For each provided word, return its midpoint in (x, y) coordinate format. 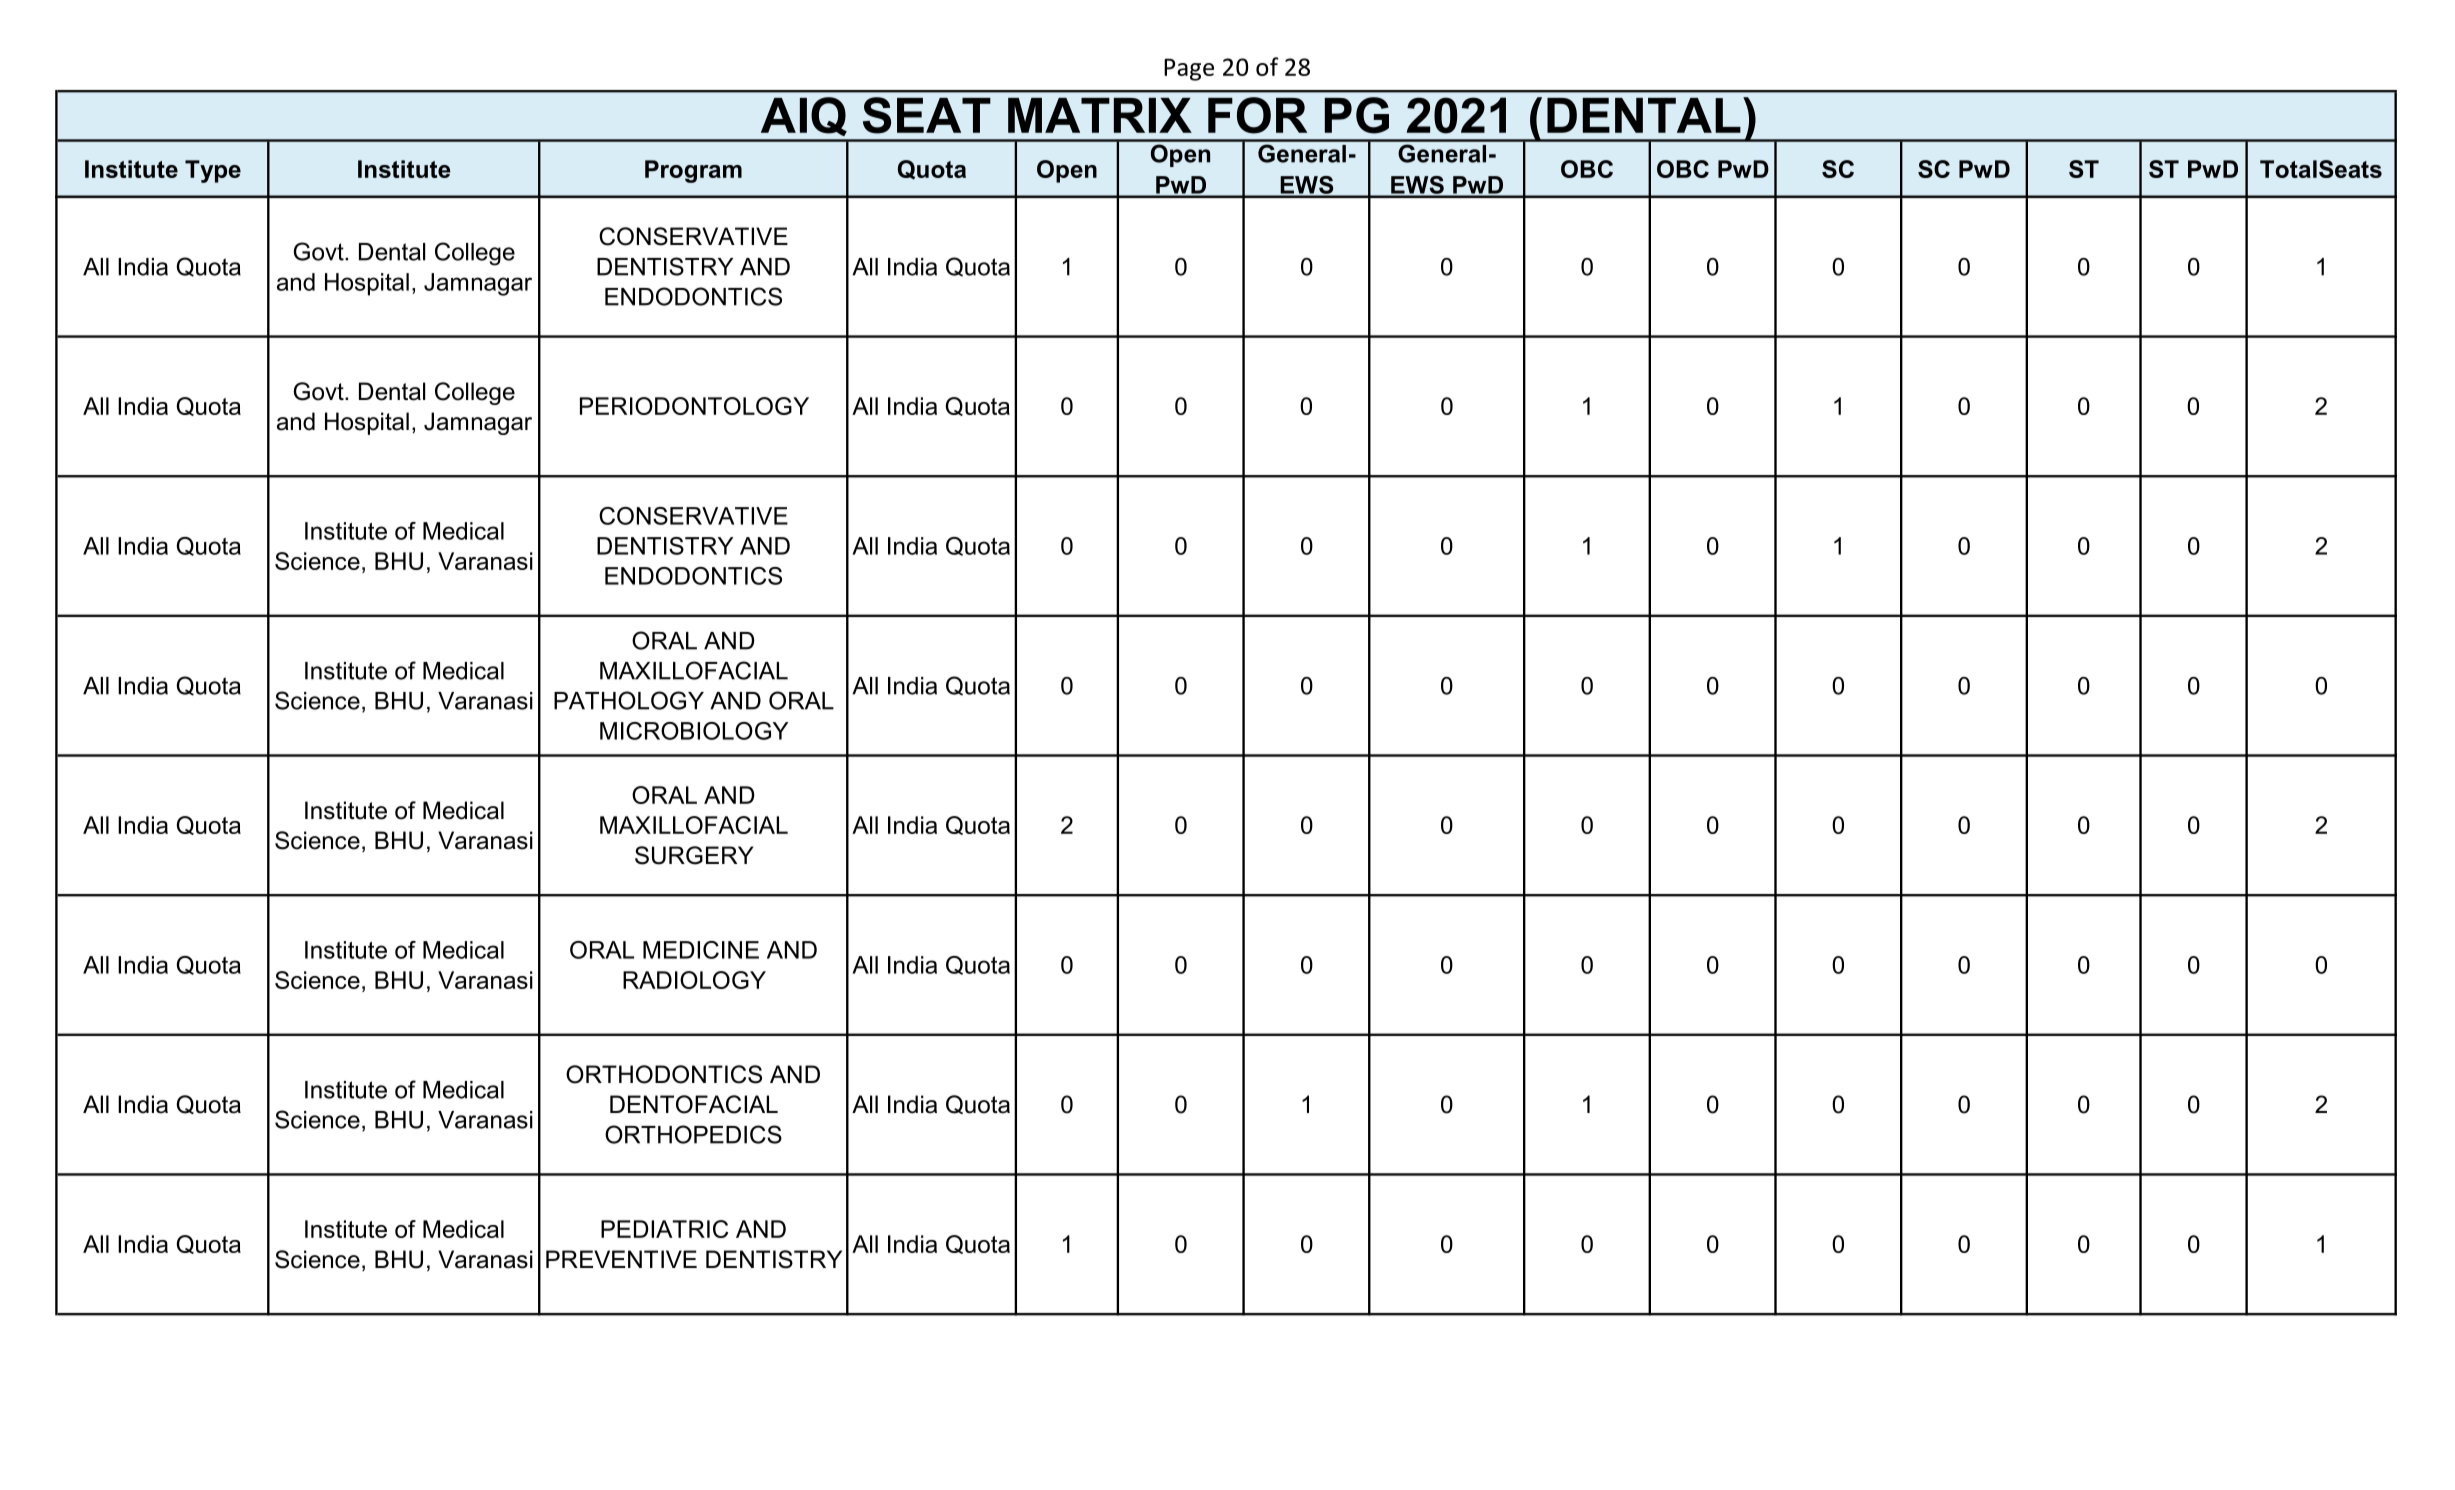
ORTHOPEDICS (693, 1134)
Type (213, 171)
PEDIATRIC (664, 1229)
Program (693, 171)
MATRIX (1100, 115)
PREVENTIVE (621, 1259)
